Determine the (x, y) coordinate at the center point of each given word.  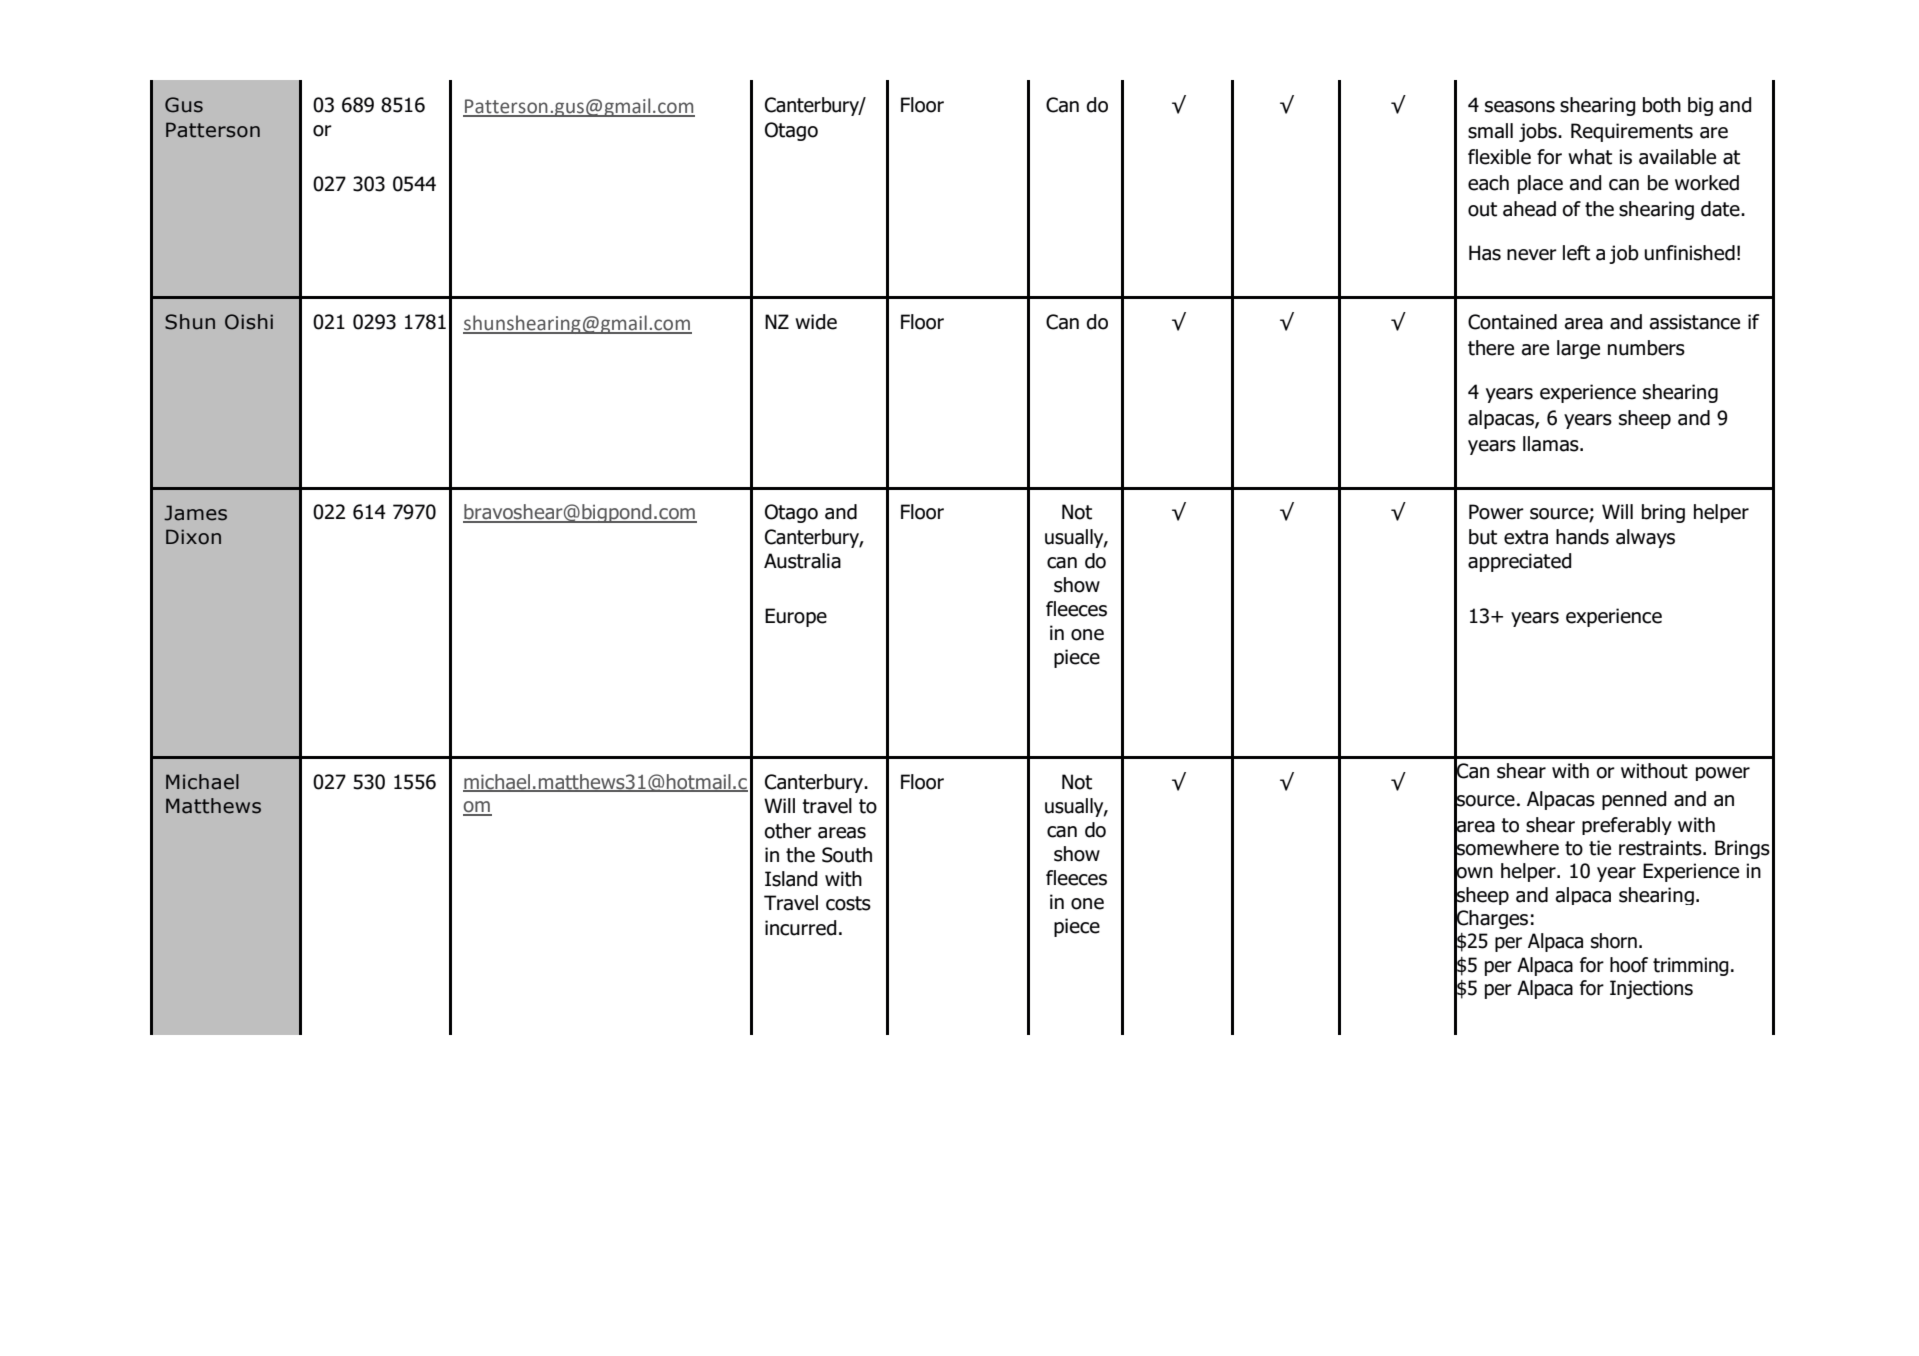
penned (1634, 800)
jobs (1539, 132)
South (847, 855)
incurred (800, 928)
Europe (796, 617)
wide (816, 322)
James (195, 513)
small (1490, 131)
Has (1485, 253)
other (788, 831)
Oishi (249, 322)
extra (1526, 537)
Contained (1512, 322)
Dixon (193, 537)
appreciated (1519, 562)
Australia (802, 561)
